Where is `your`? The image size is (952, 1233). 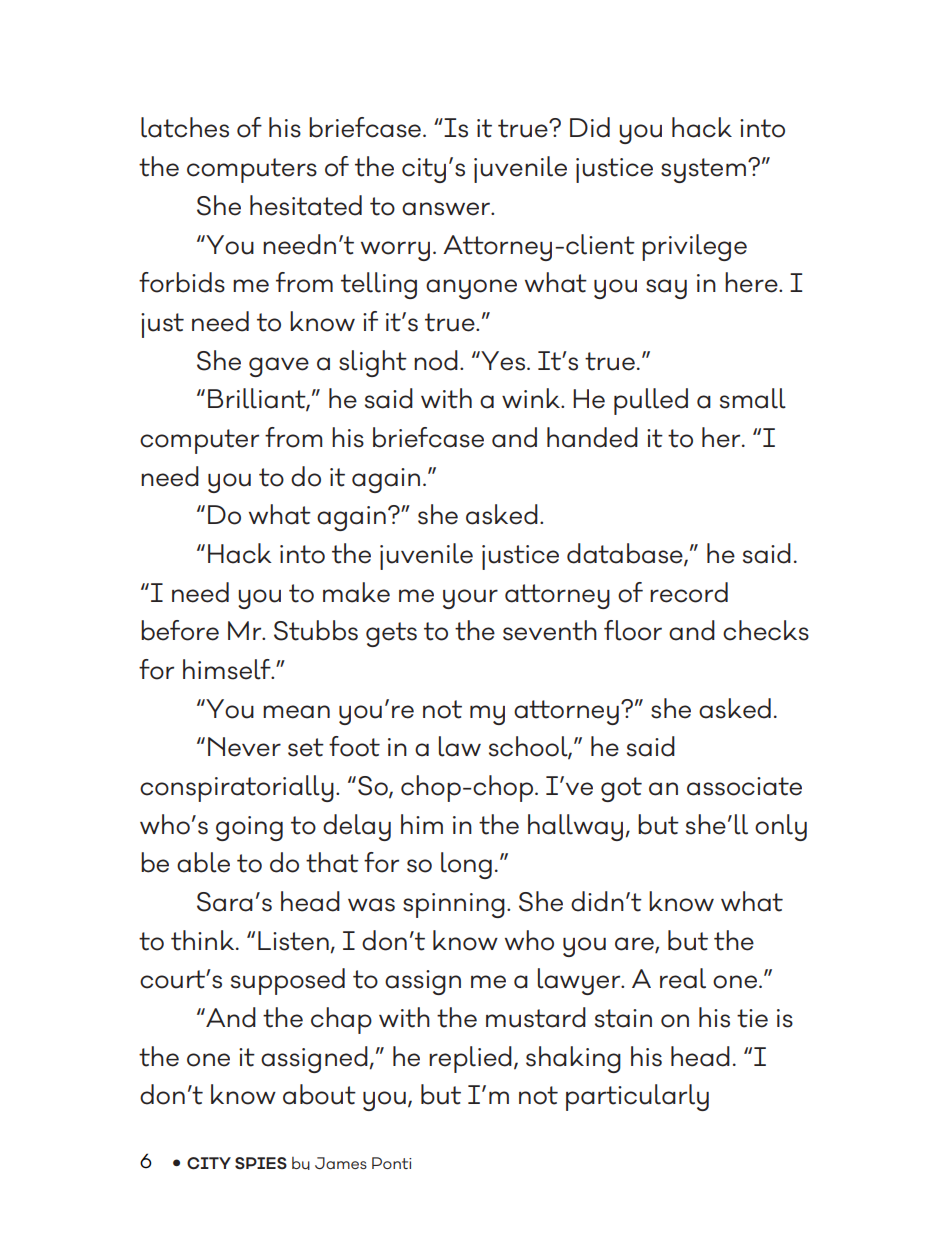 your is located at coordinates (470, 599).
